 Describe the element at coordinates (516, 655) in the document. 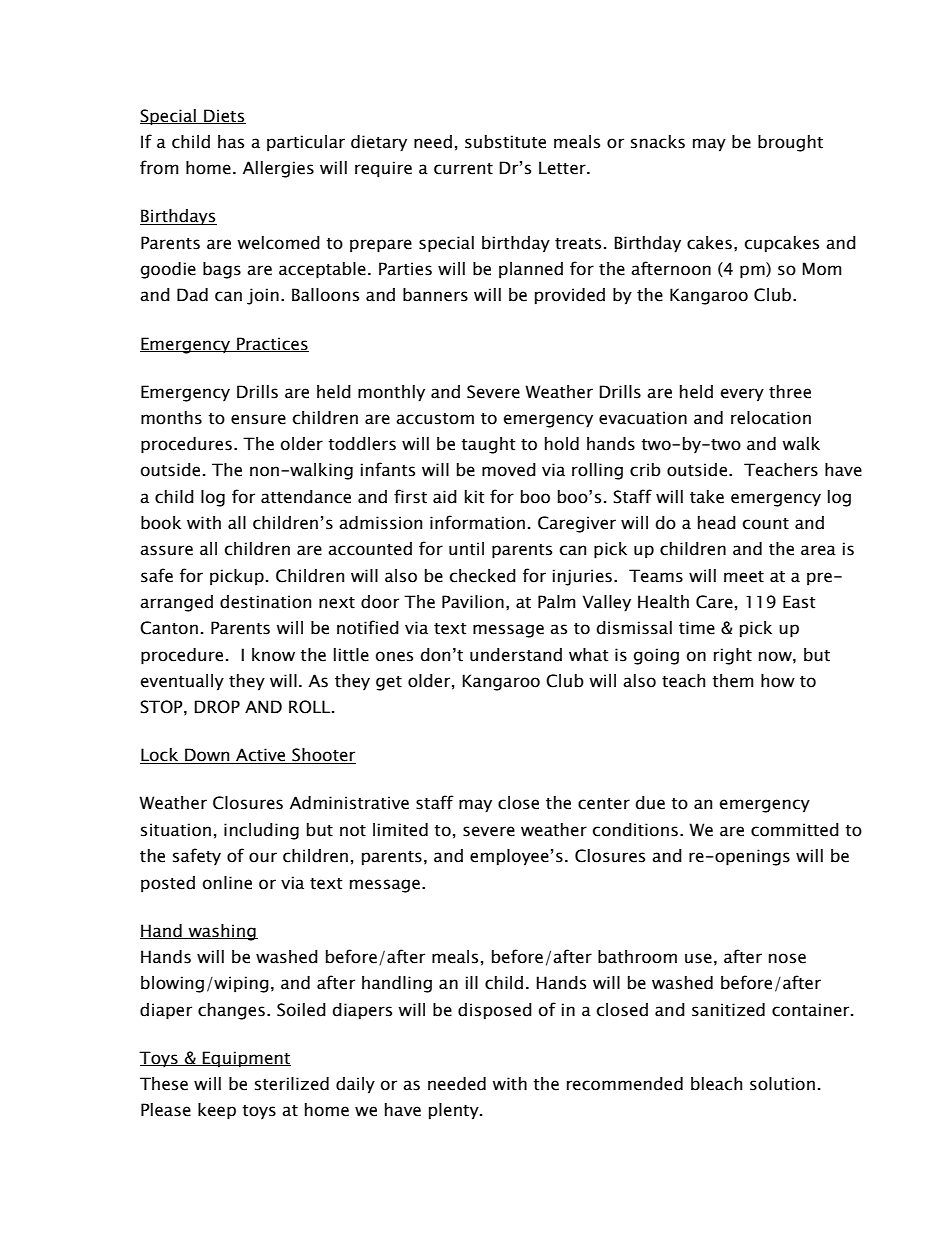

I see `understand` at that location.
